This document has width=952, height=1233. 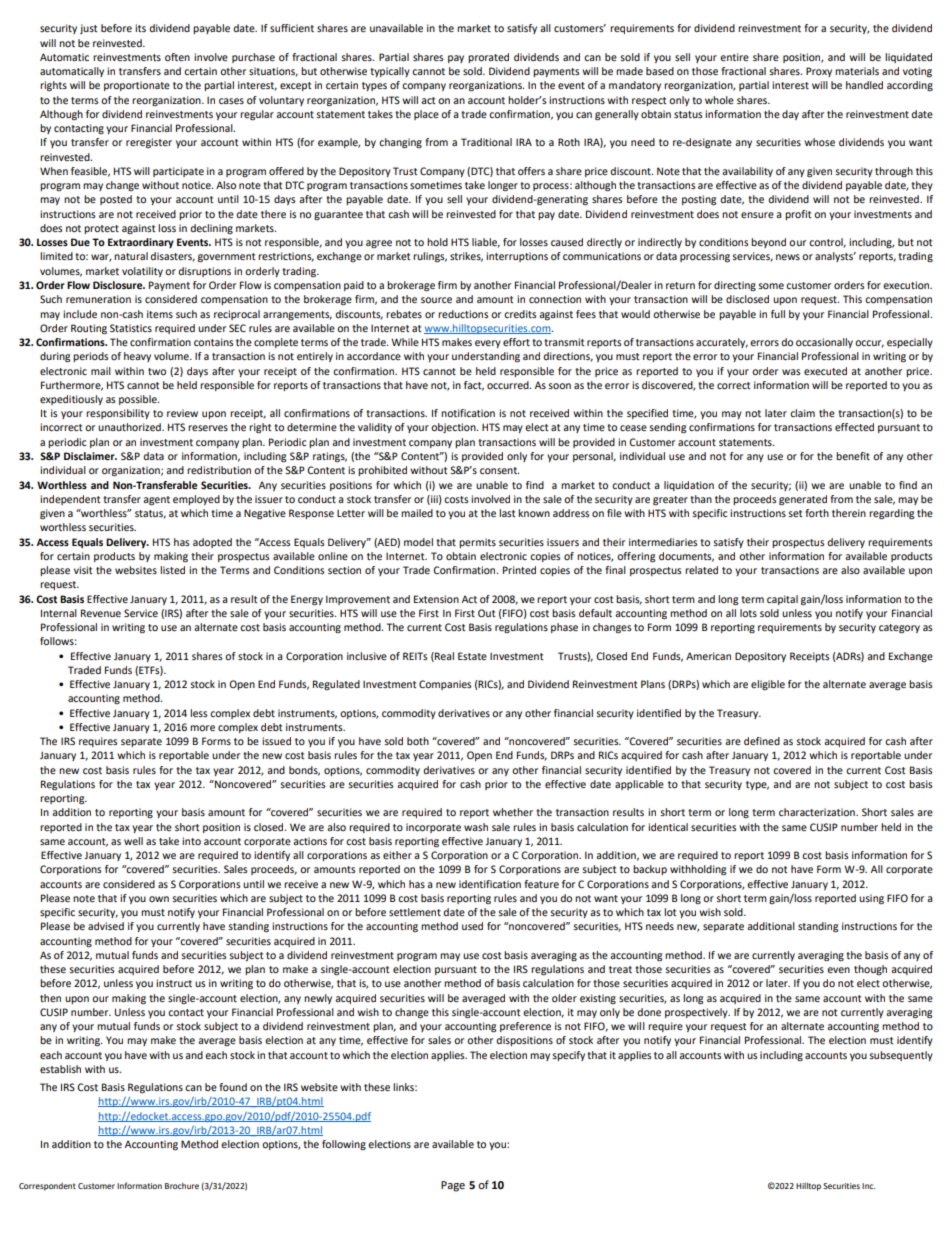 I want to click on prorated, so click(x=488, y=58).
